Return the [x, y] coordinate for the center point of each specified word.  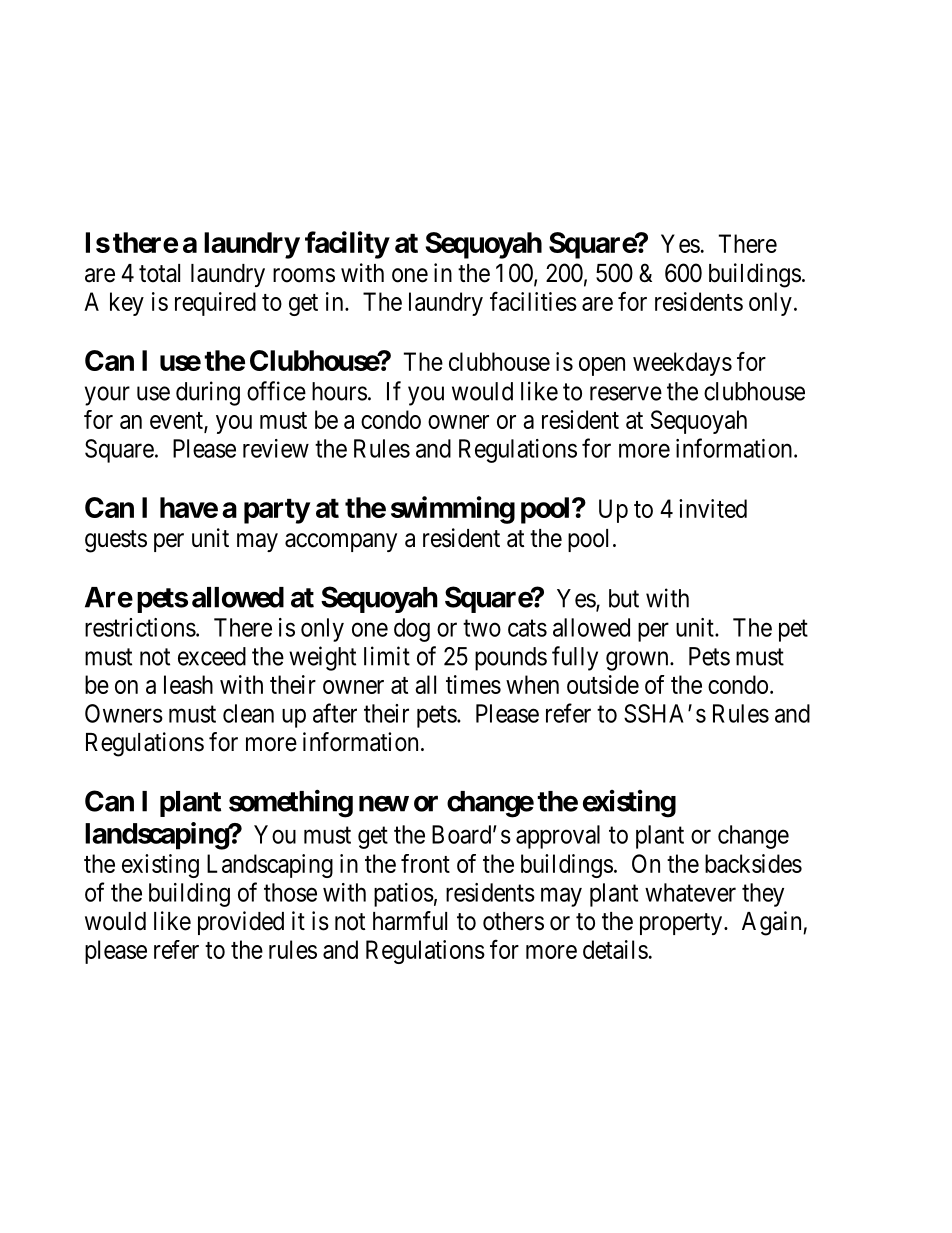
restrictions [140, 627]
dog [412, 630]
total [159, 273]
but [624, 598]
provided [241, 923]
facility [347, 245]
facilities [533, 301]
